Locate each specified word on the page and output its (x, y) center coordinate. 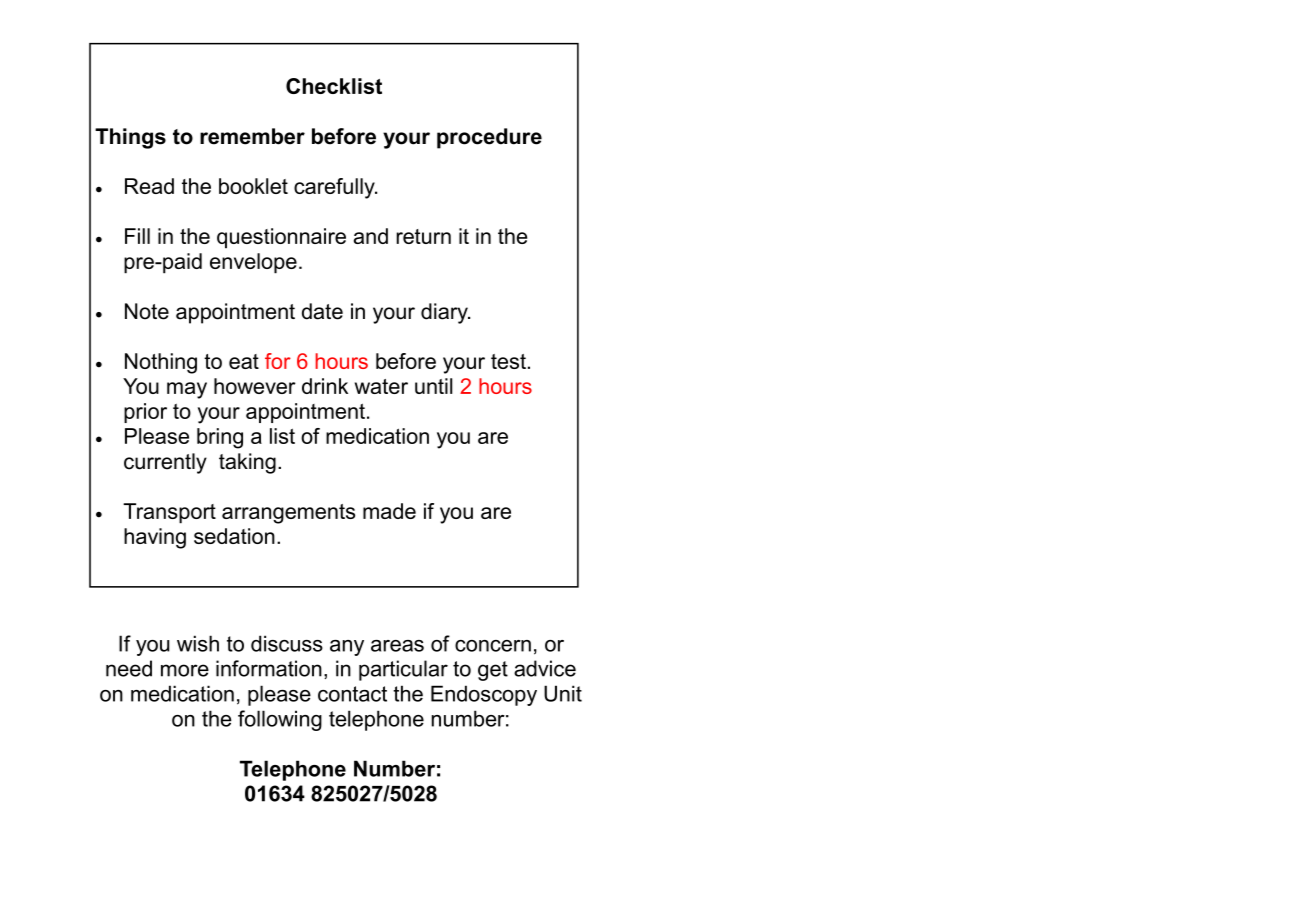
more (185, 670)
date (322, 311)
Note (147, 311)
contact (352, 694)
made (389, 511)
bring (220, 438)
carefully (335, 188)
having (155, 538)
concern (493, 646)
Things (130, 138)
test (508, 361)
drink (325, 386)
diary (445, 313)
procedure (489, 138)
